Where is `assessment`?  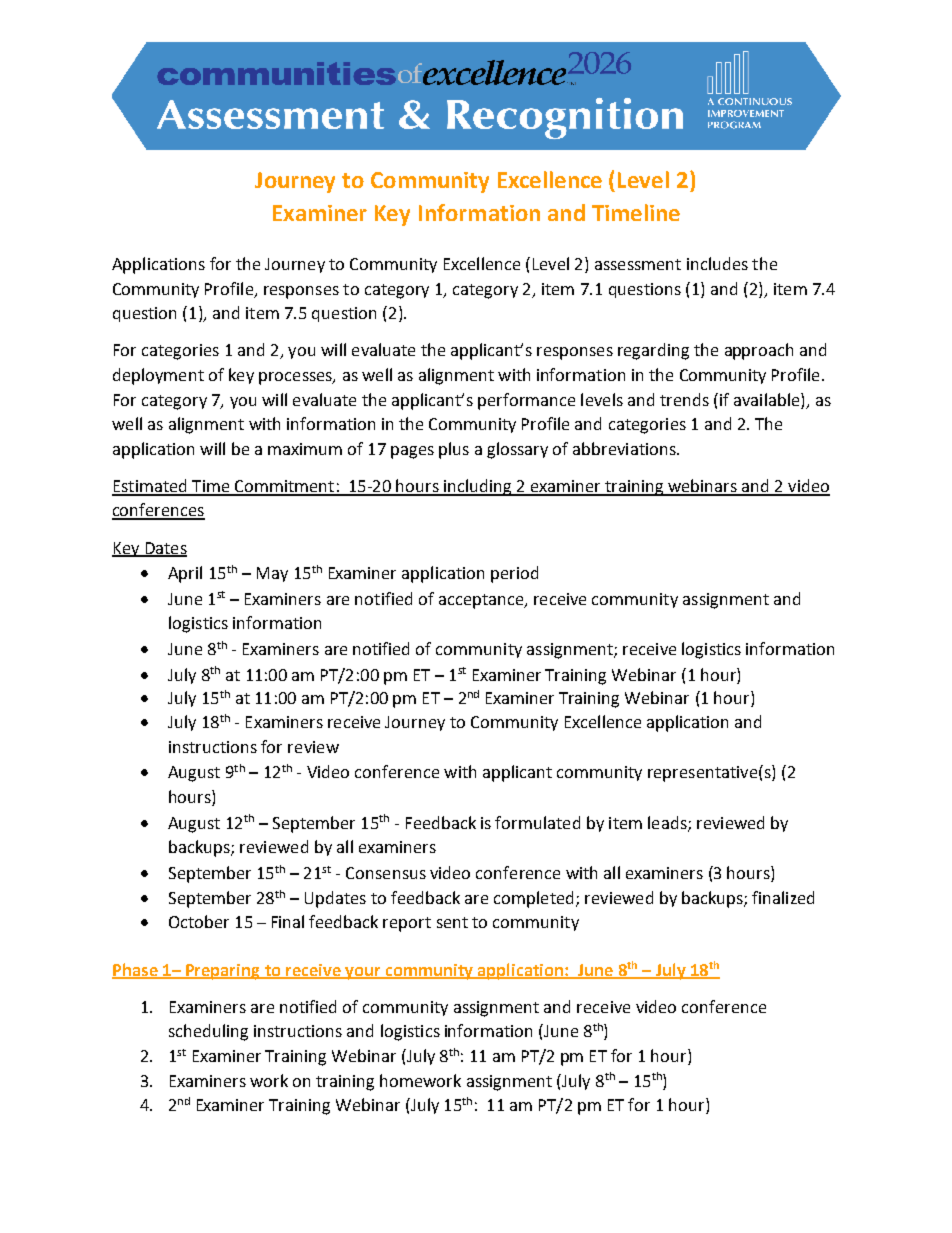
assessment is located at coordinates (638, 264).
